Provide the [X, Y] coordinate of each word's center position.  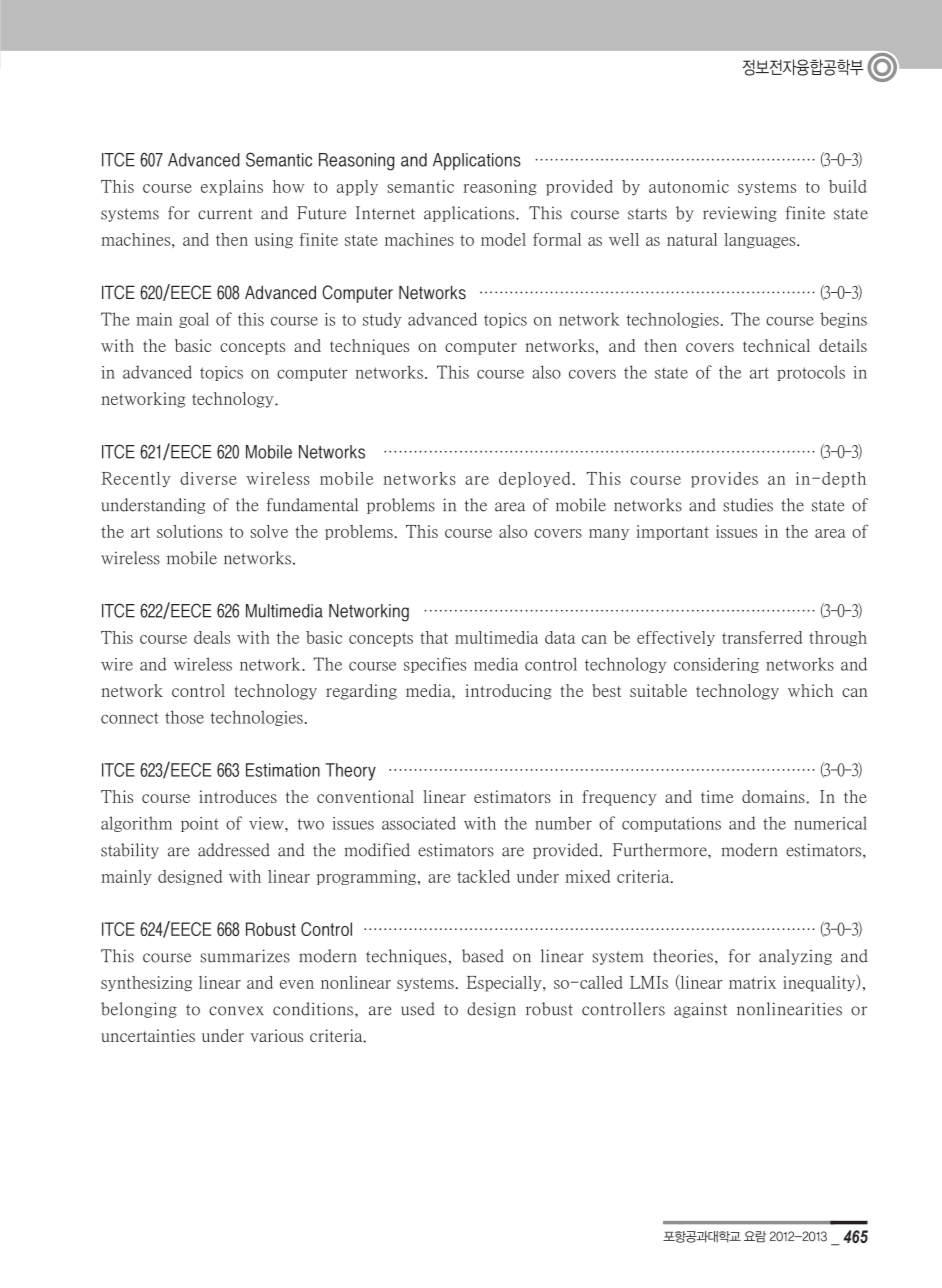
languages [761, 241]
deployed [534, 480]
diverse [208, 478]
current [225, 214]
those [184, 717]
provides [724, 480]
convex [236, 1011]
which [810, 690]
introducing [508, 692]
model [503, 239]
